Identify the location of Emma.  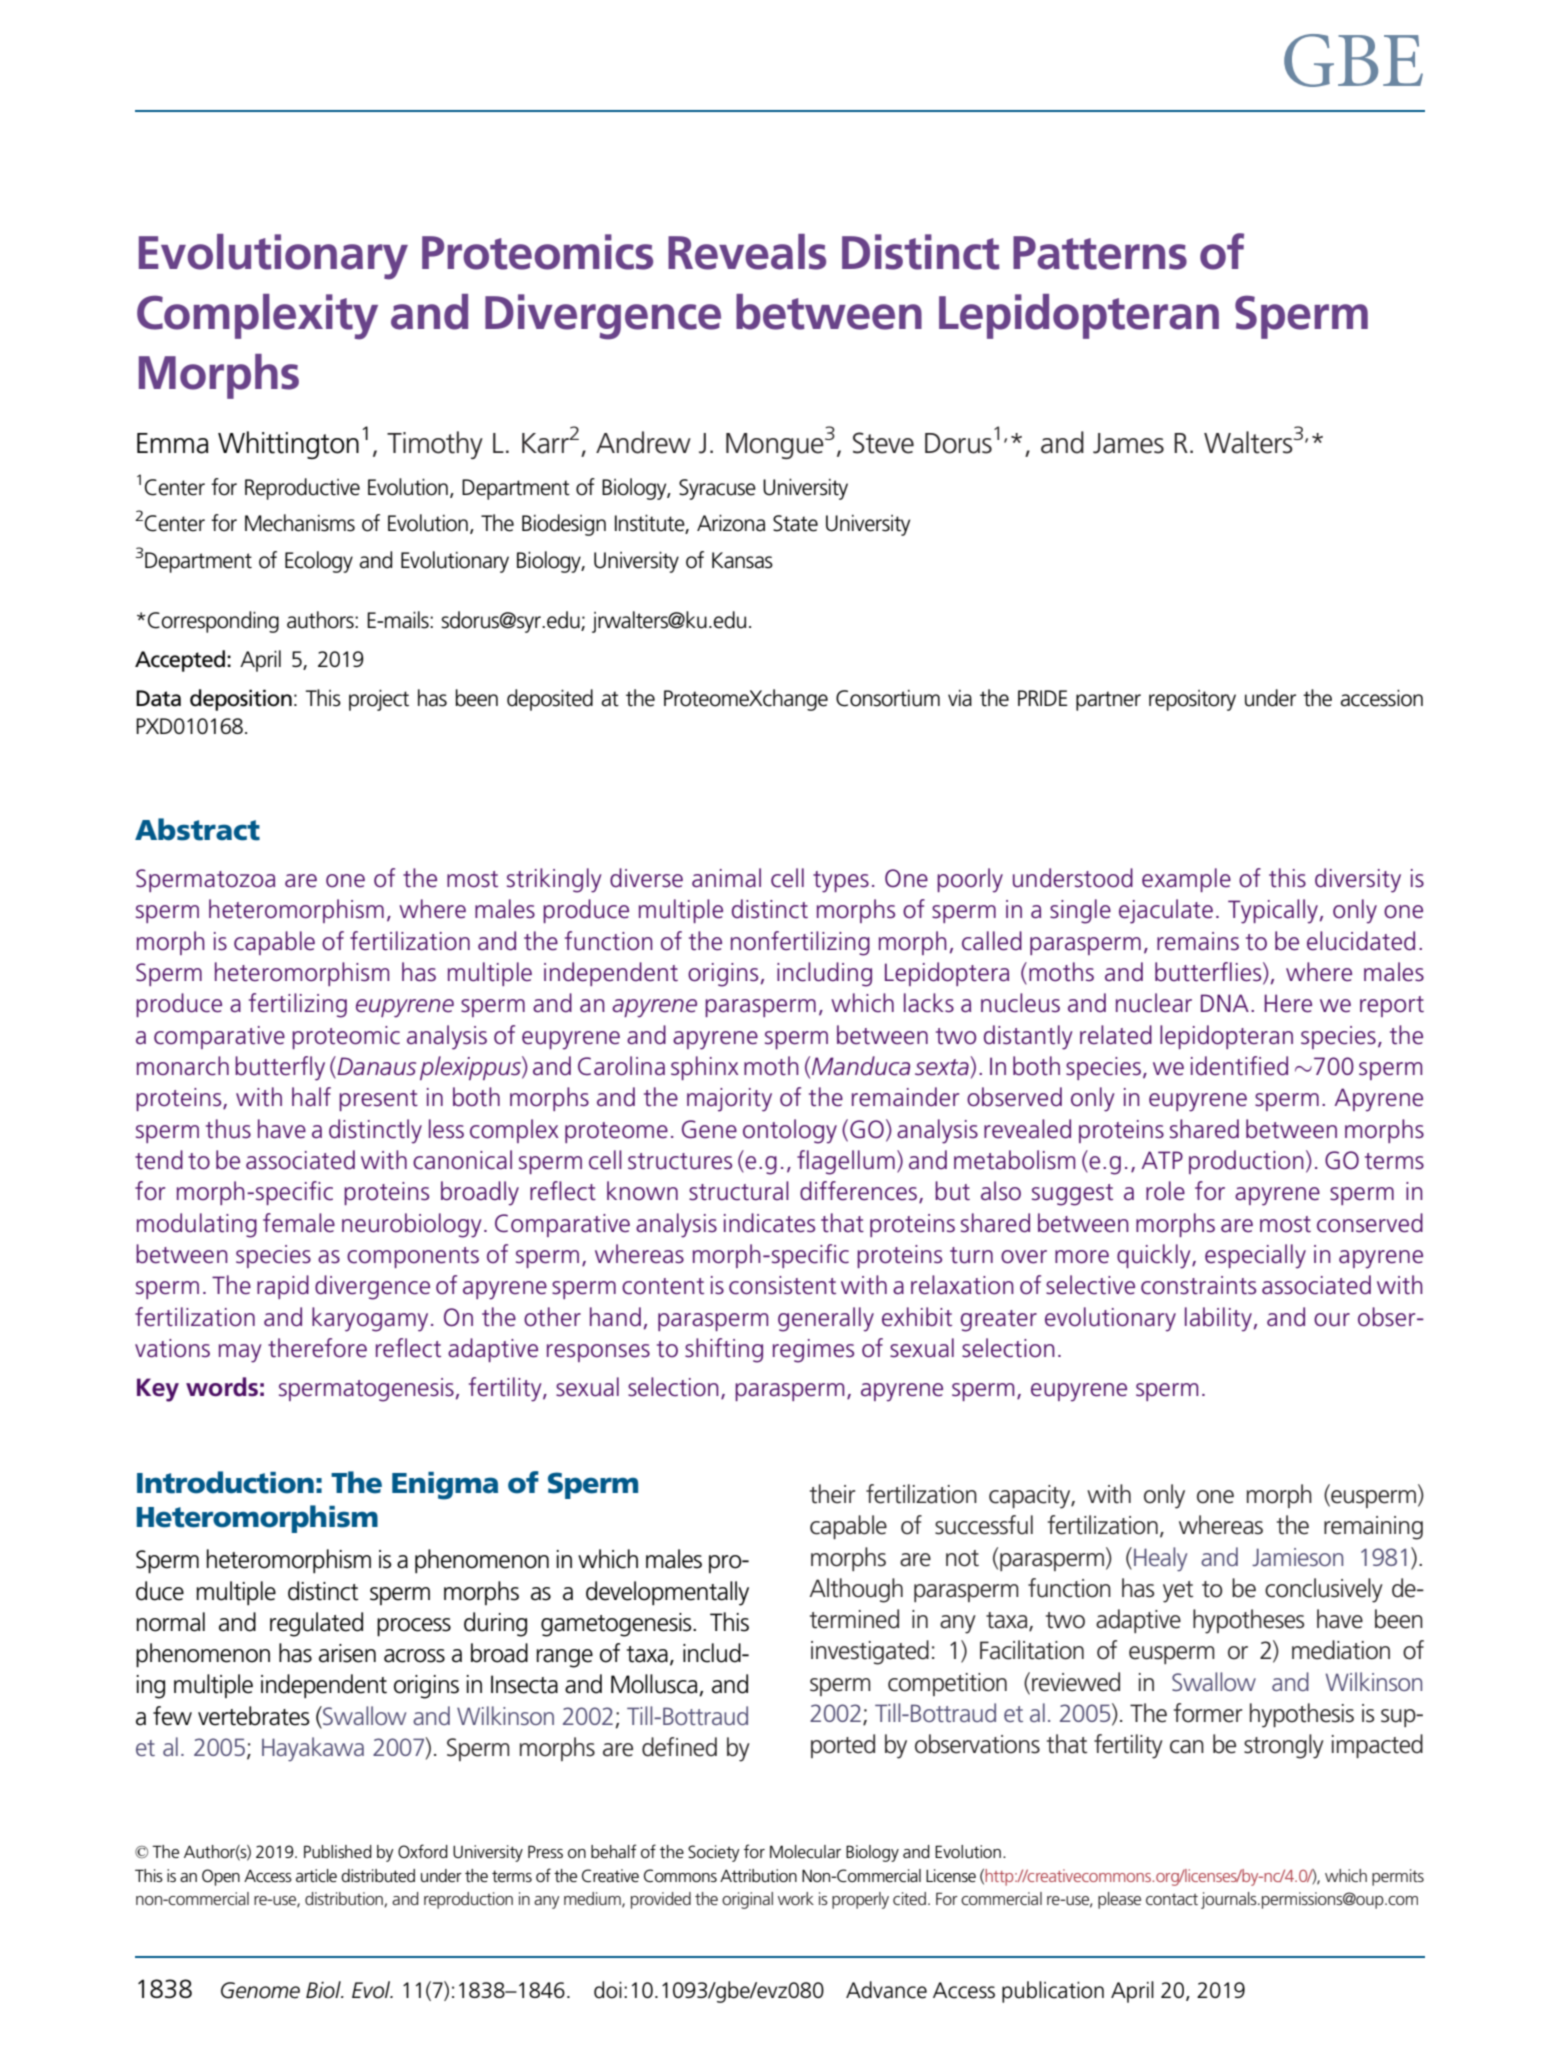
(173, 443).
